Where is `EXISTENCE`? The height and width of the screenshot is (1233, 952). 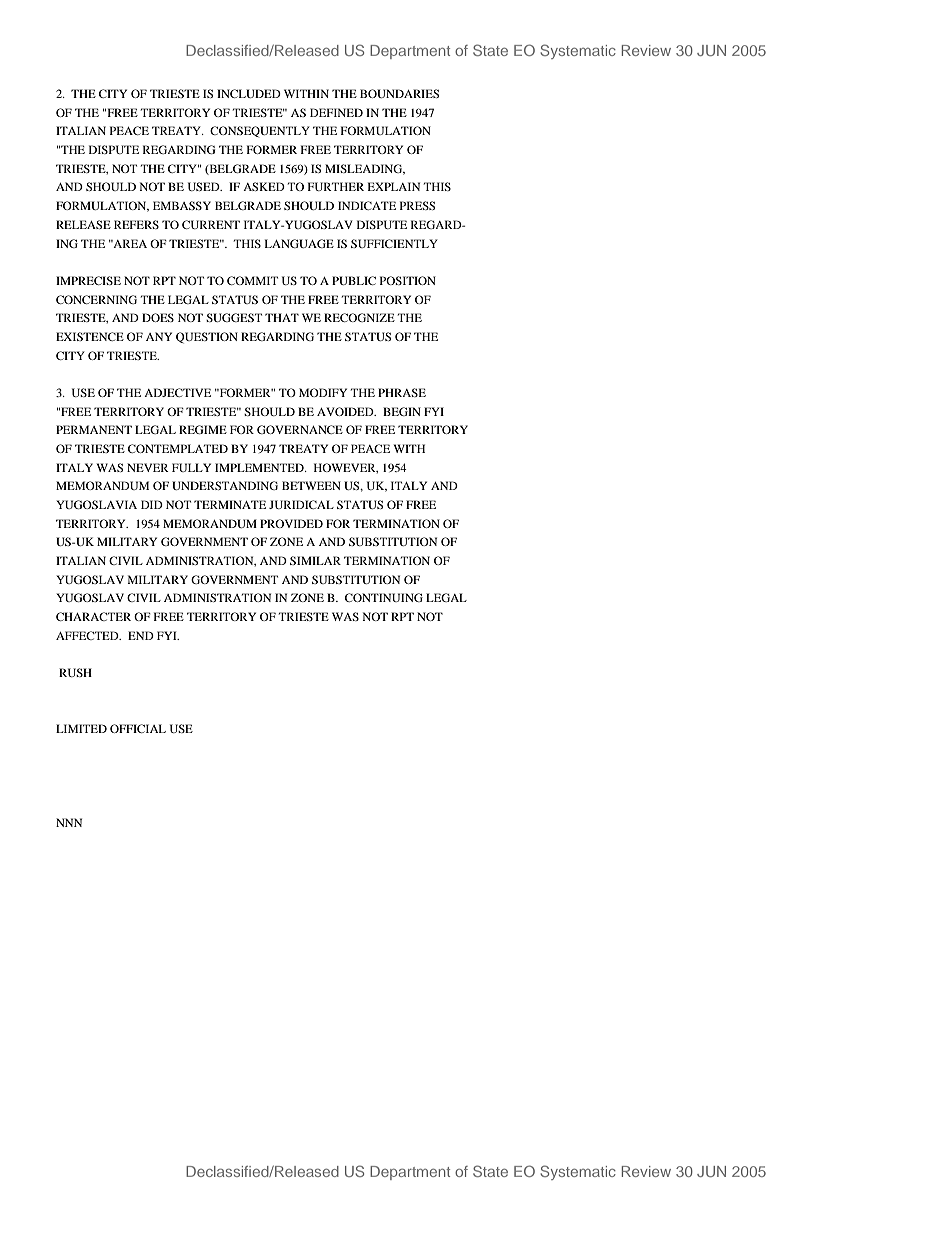
EXISTENCE is located at coordinates (90, 336).
